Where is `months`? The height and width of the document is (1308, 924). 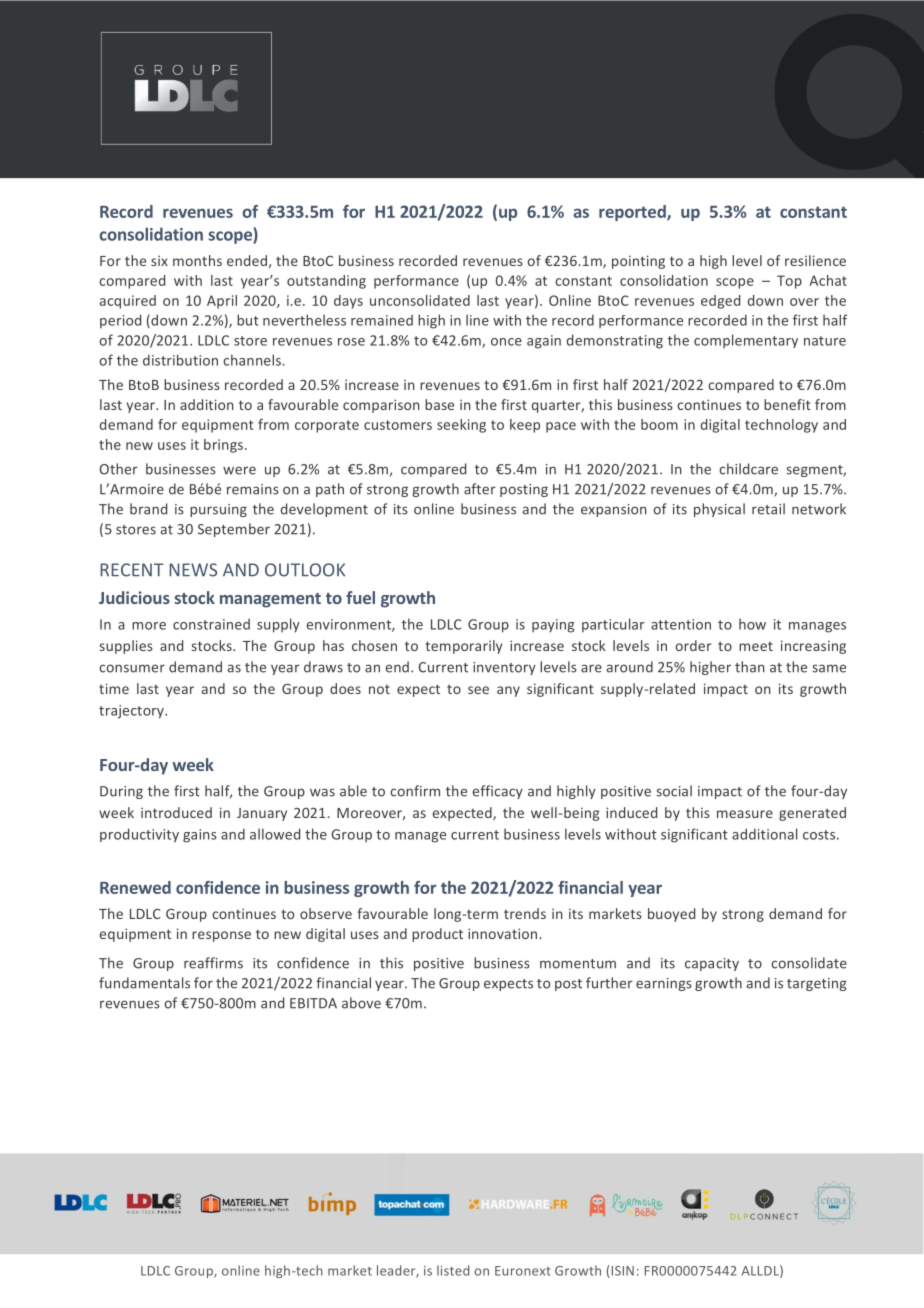
months is located at coordinates (197, 260).
